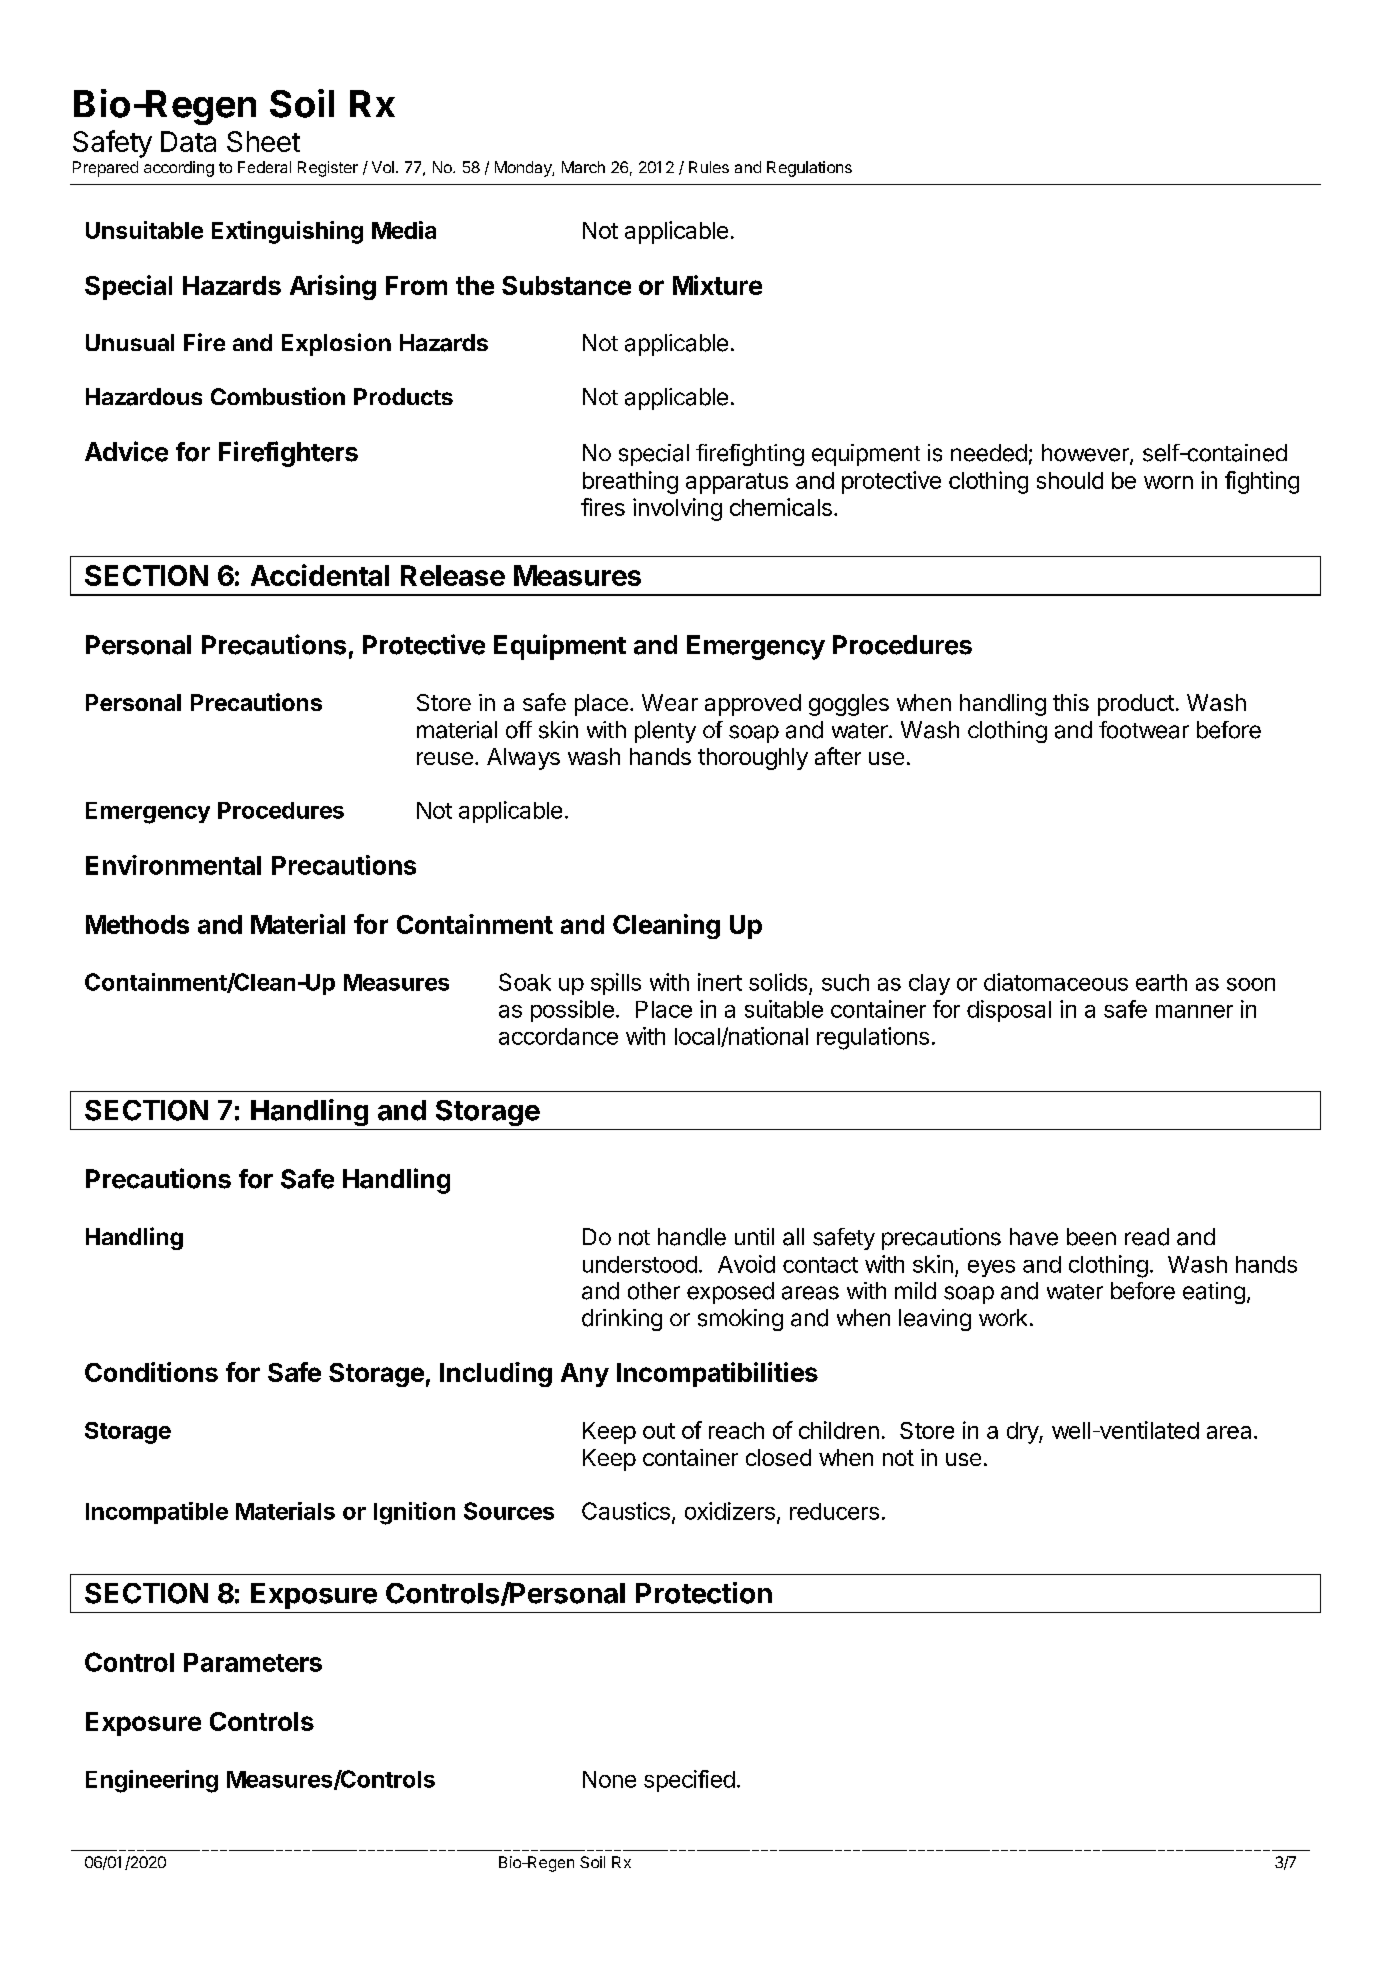 Image resolution: width=1391 pixels, height=1967 pixels. What do you see at coordinates (264, 167) in the document?
I see `Federal` at bounding box center [264, 167].
